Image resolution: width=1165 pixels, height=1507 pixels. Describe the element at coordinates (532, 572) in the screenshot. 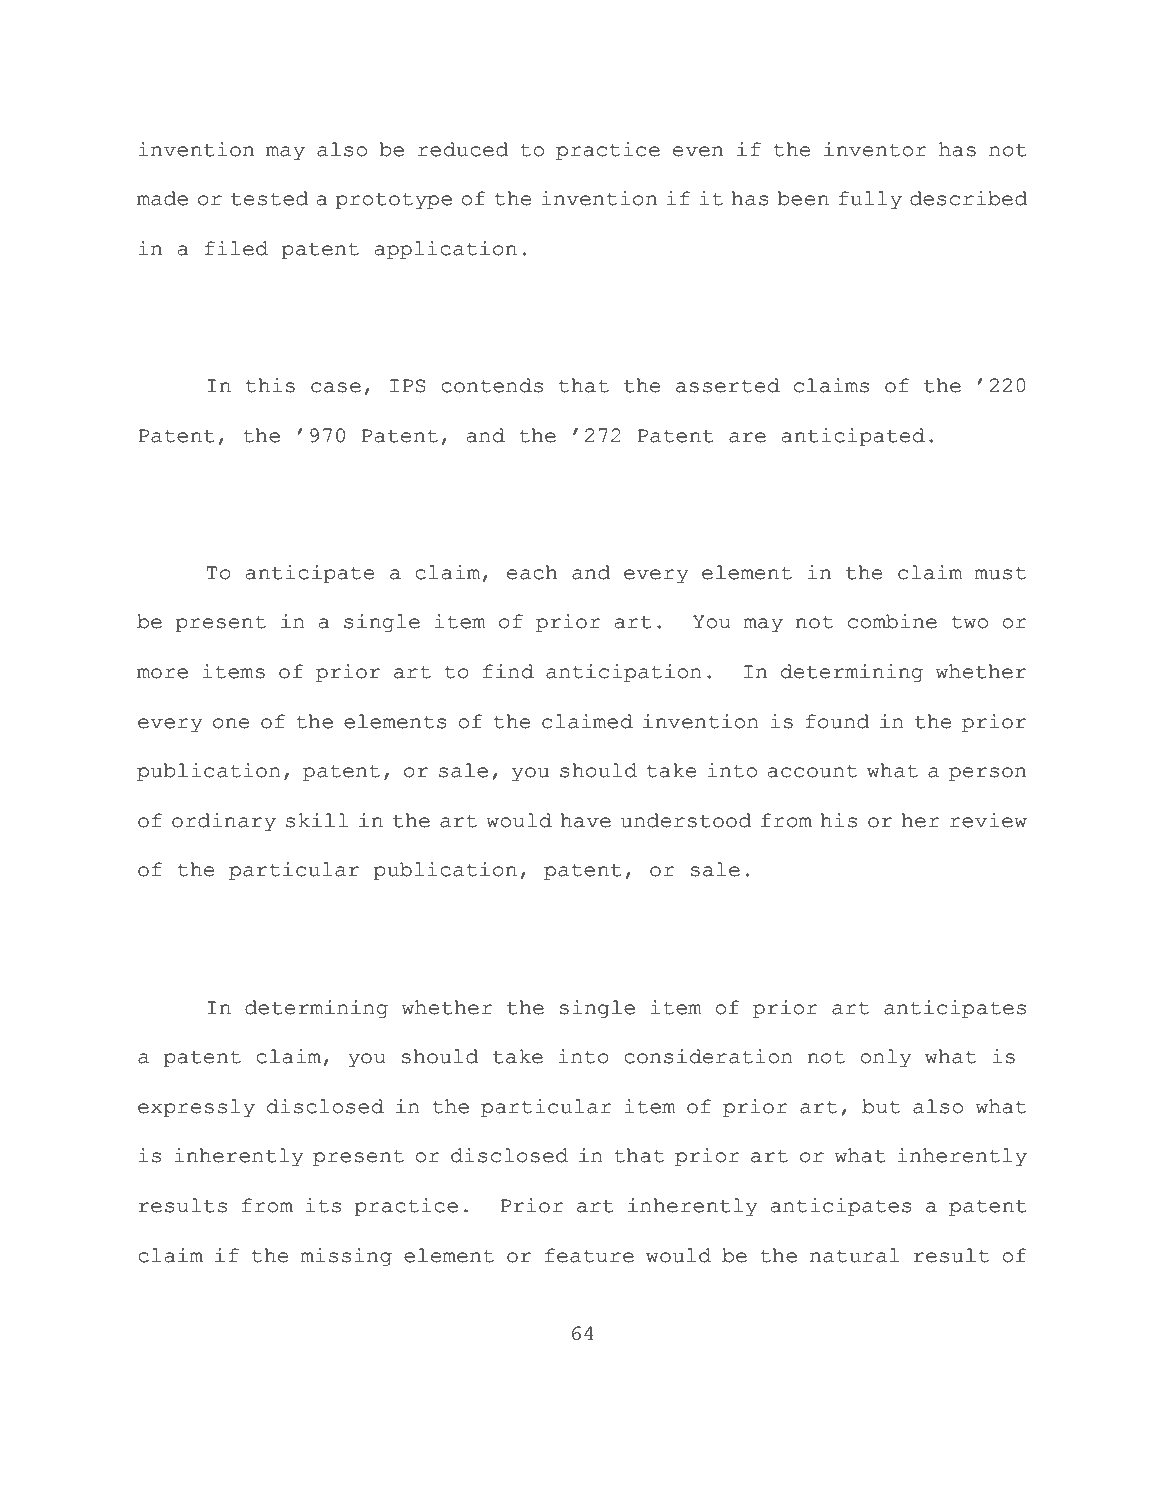

I see `each` at that location.
